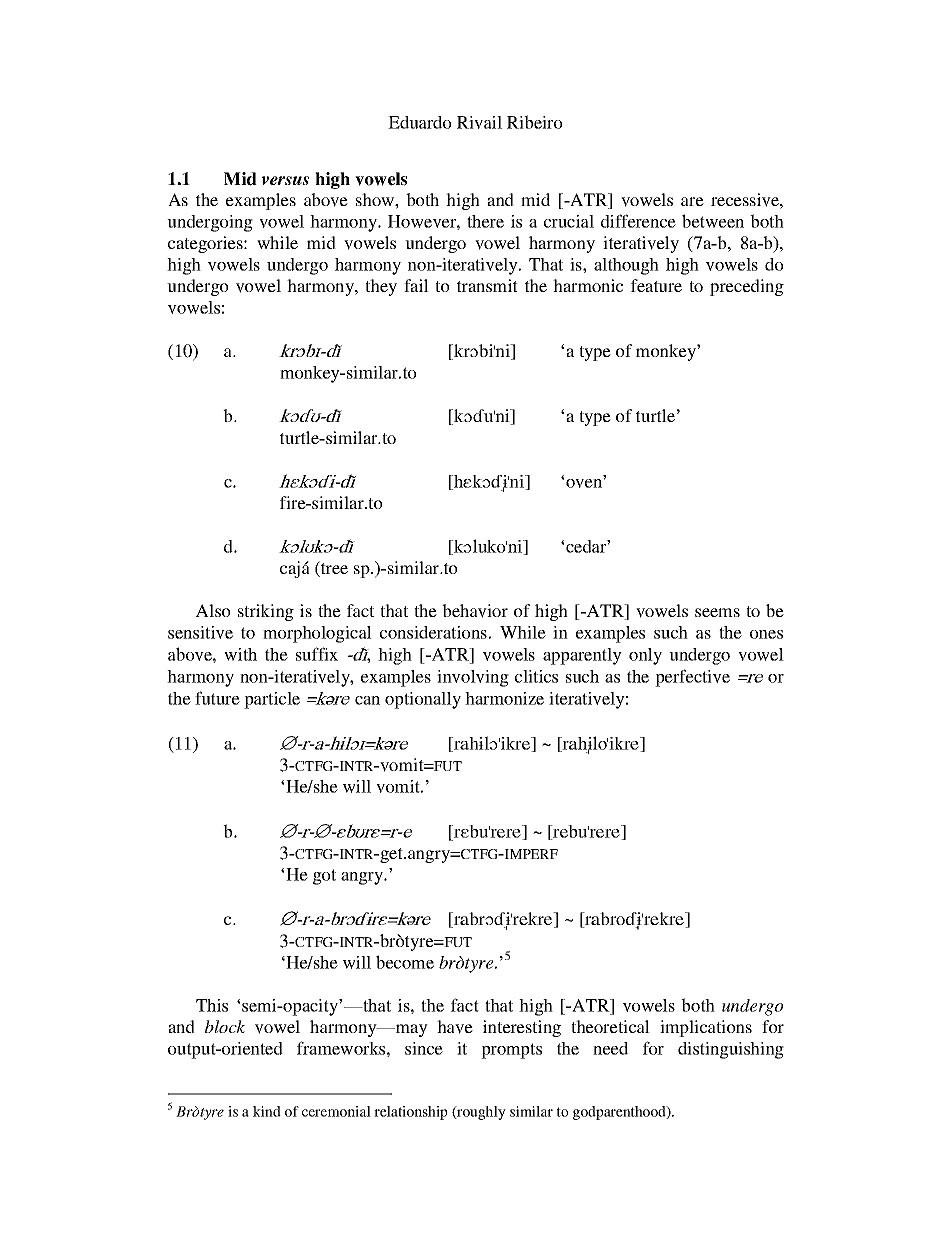 The width and height of the screenshot is (952, 1233). I want to click on implications, so click(706, 1028).
